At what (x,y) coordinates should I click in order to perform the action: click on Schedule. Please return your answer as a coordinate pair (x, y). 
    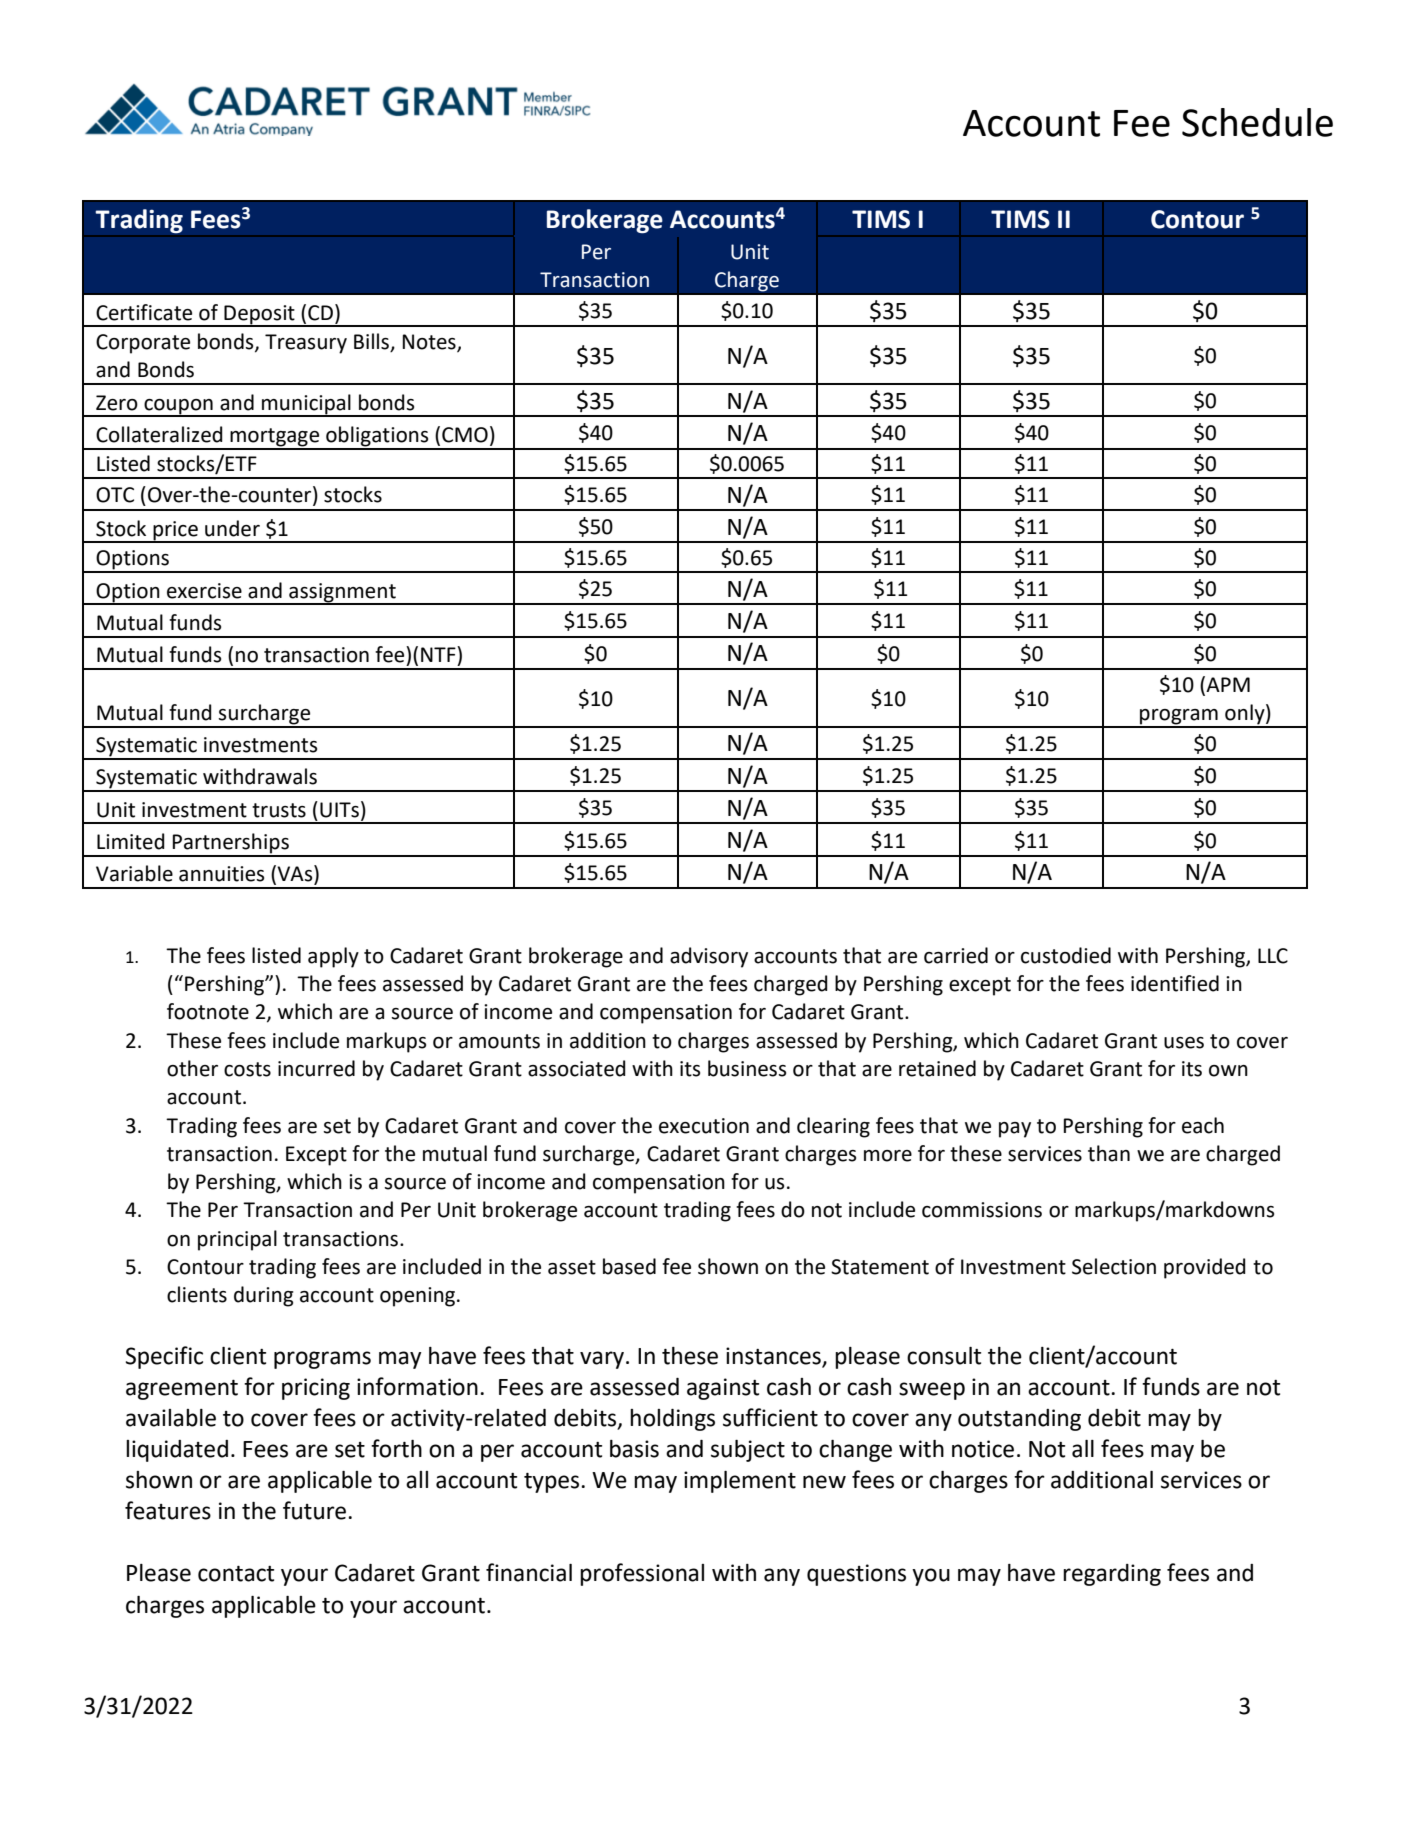
    Looking at the image, I should click on (1257, 122).
